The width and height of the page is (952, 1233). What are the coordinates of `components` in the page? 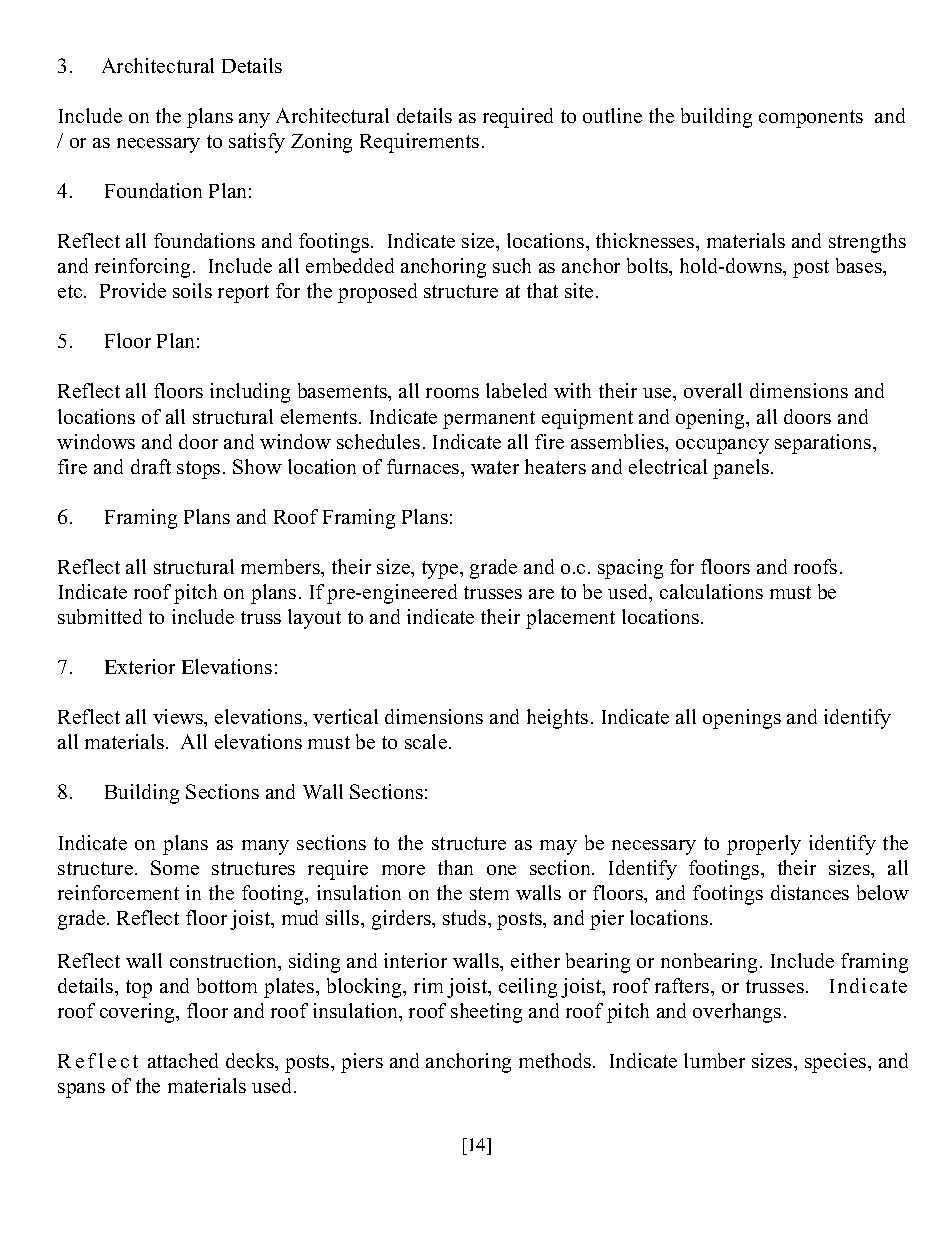 It's located at (811, 119).
